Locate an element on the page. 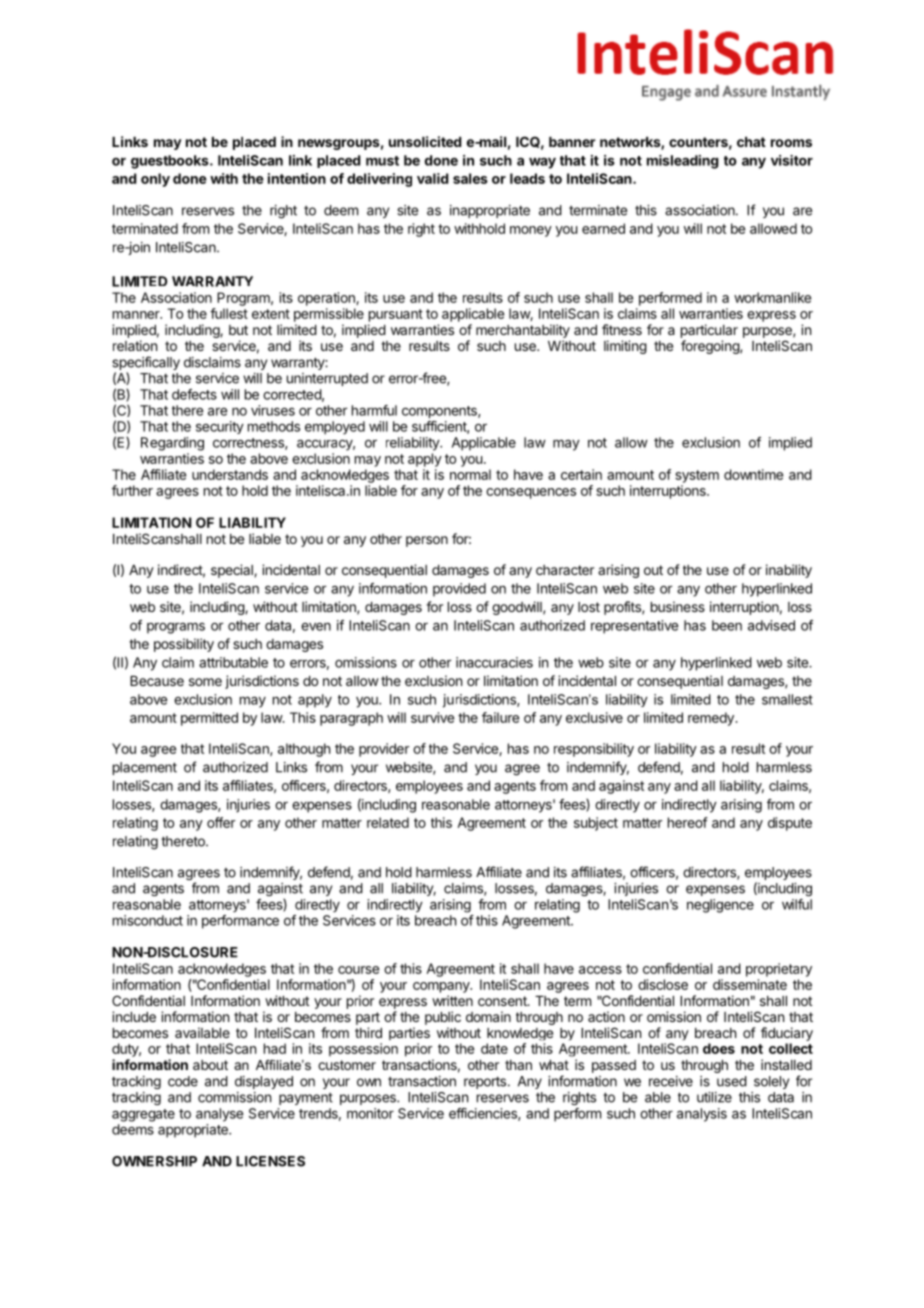 The width and height of the image is (924, 1308). misconduct is located at coordinates (148, 920).
